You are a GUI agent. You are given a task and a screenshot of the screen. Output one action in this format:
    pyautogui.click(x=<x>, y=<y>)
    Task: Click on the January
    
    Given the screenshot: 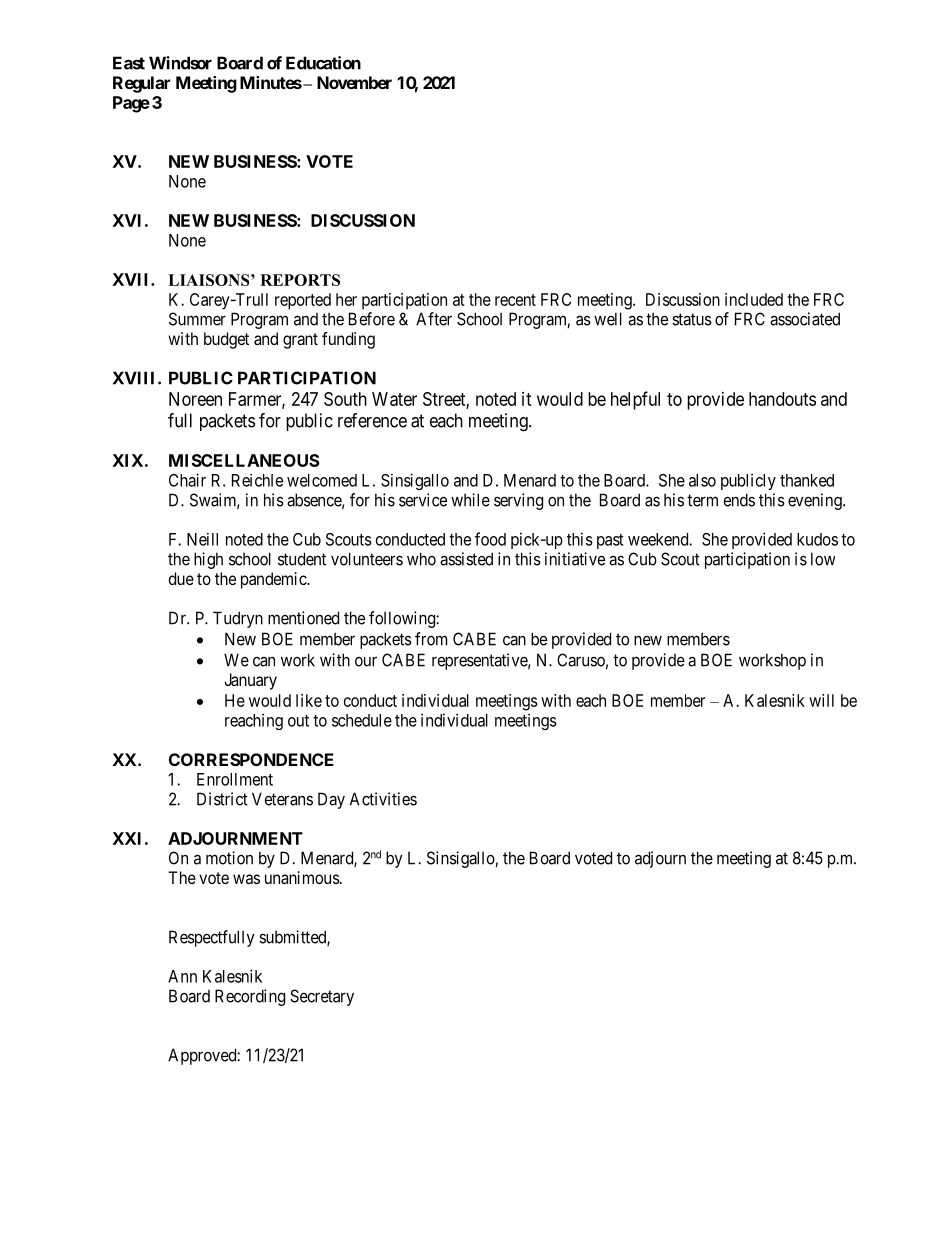 What is the action you would take?
    pyautogui.click(x=250, y=681)
